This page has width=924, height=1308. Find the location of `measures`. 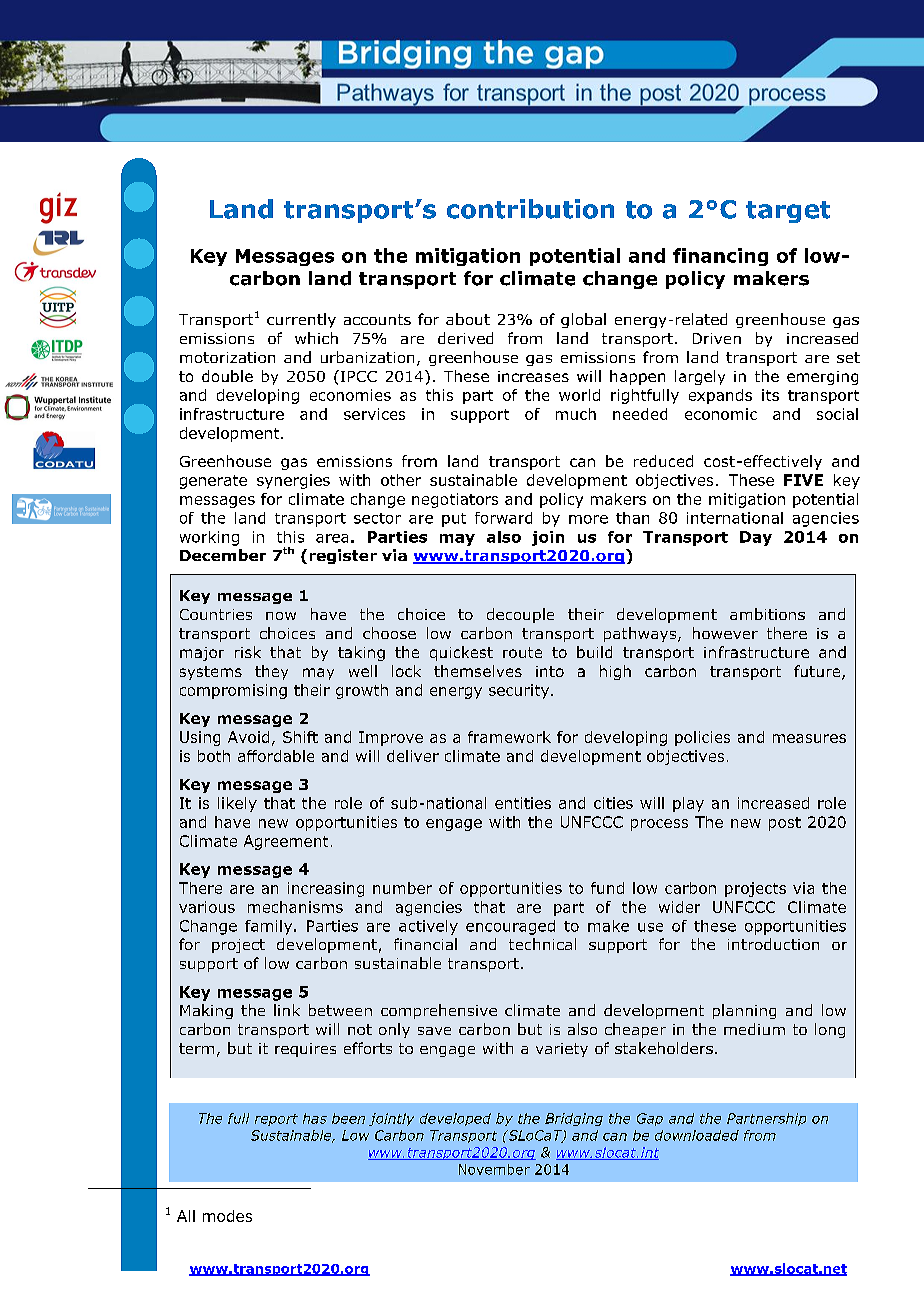

measures is located at coordinates (809, 738).
